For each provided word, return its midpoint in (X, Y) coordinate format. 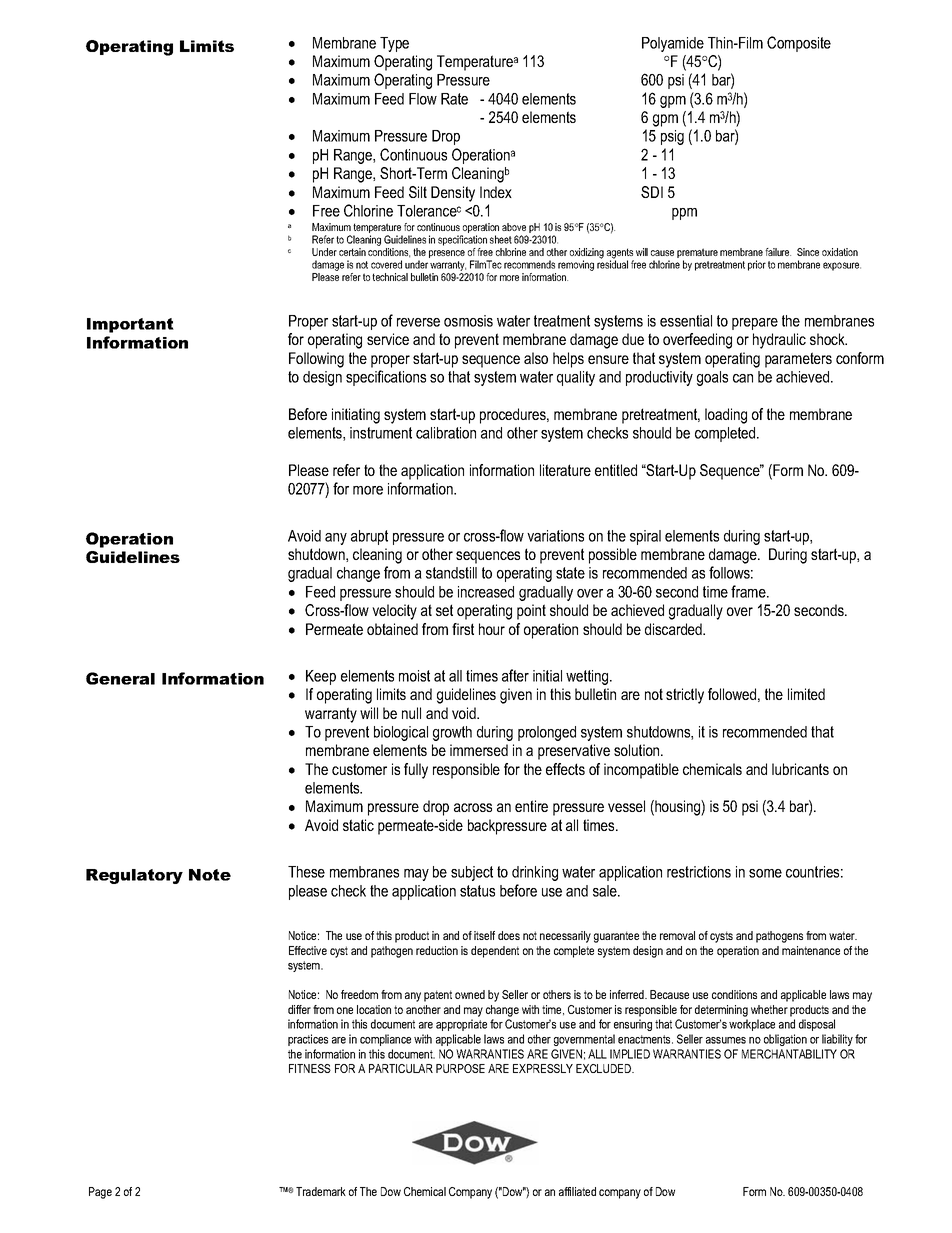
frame (749, 591)
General (120, 678)
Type (394, 44)
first (463, 629)
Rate (454, 99)
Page (100, 1193)
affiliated (577, 1191)
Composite (799, 44)
